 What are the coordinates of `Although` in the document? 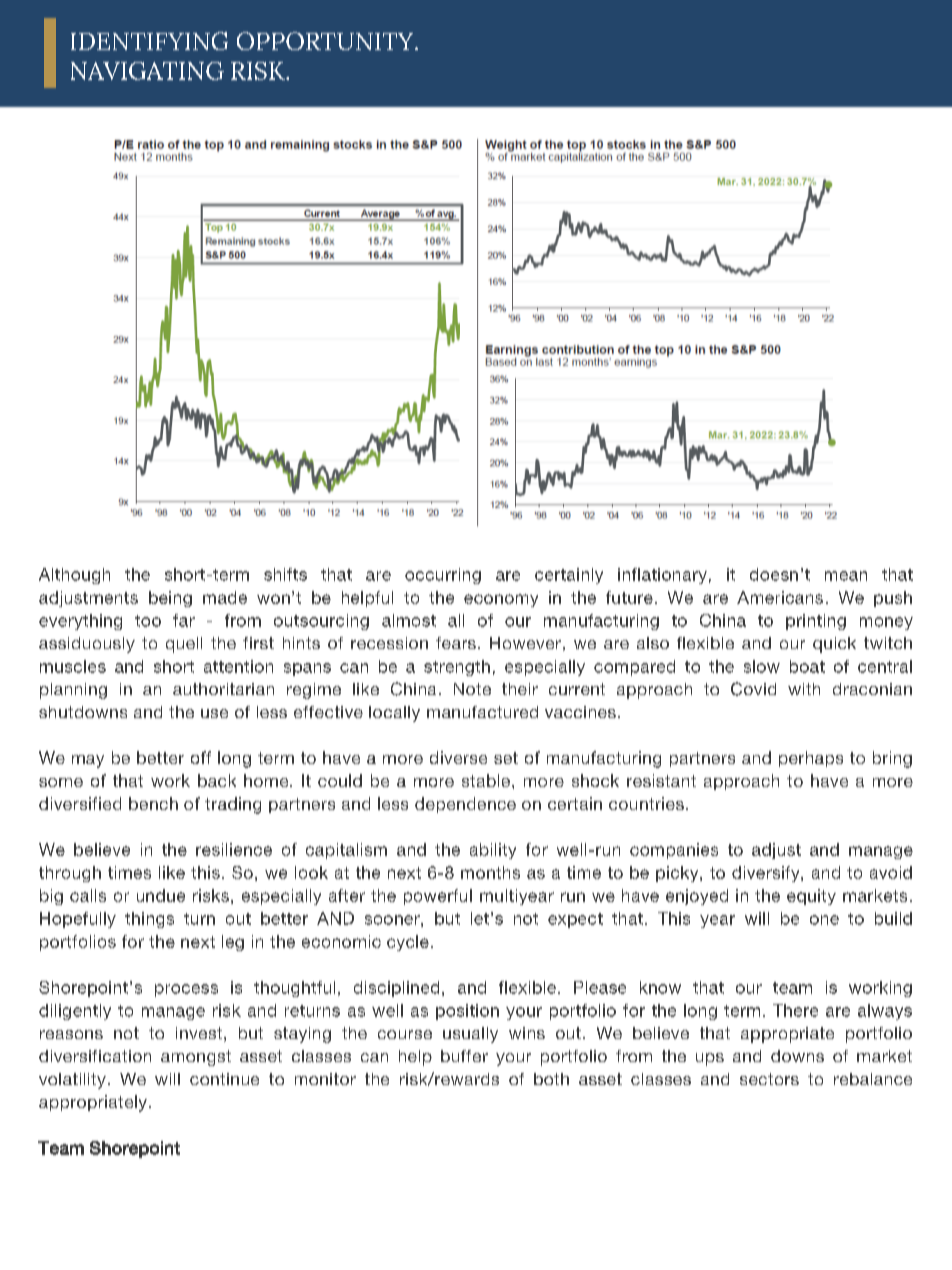 It's located at (74, 576).
